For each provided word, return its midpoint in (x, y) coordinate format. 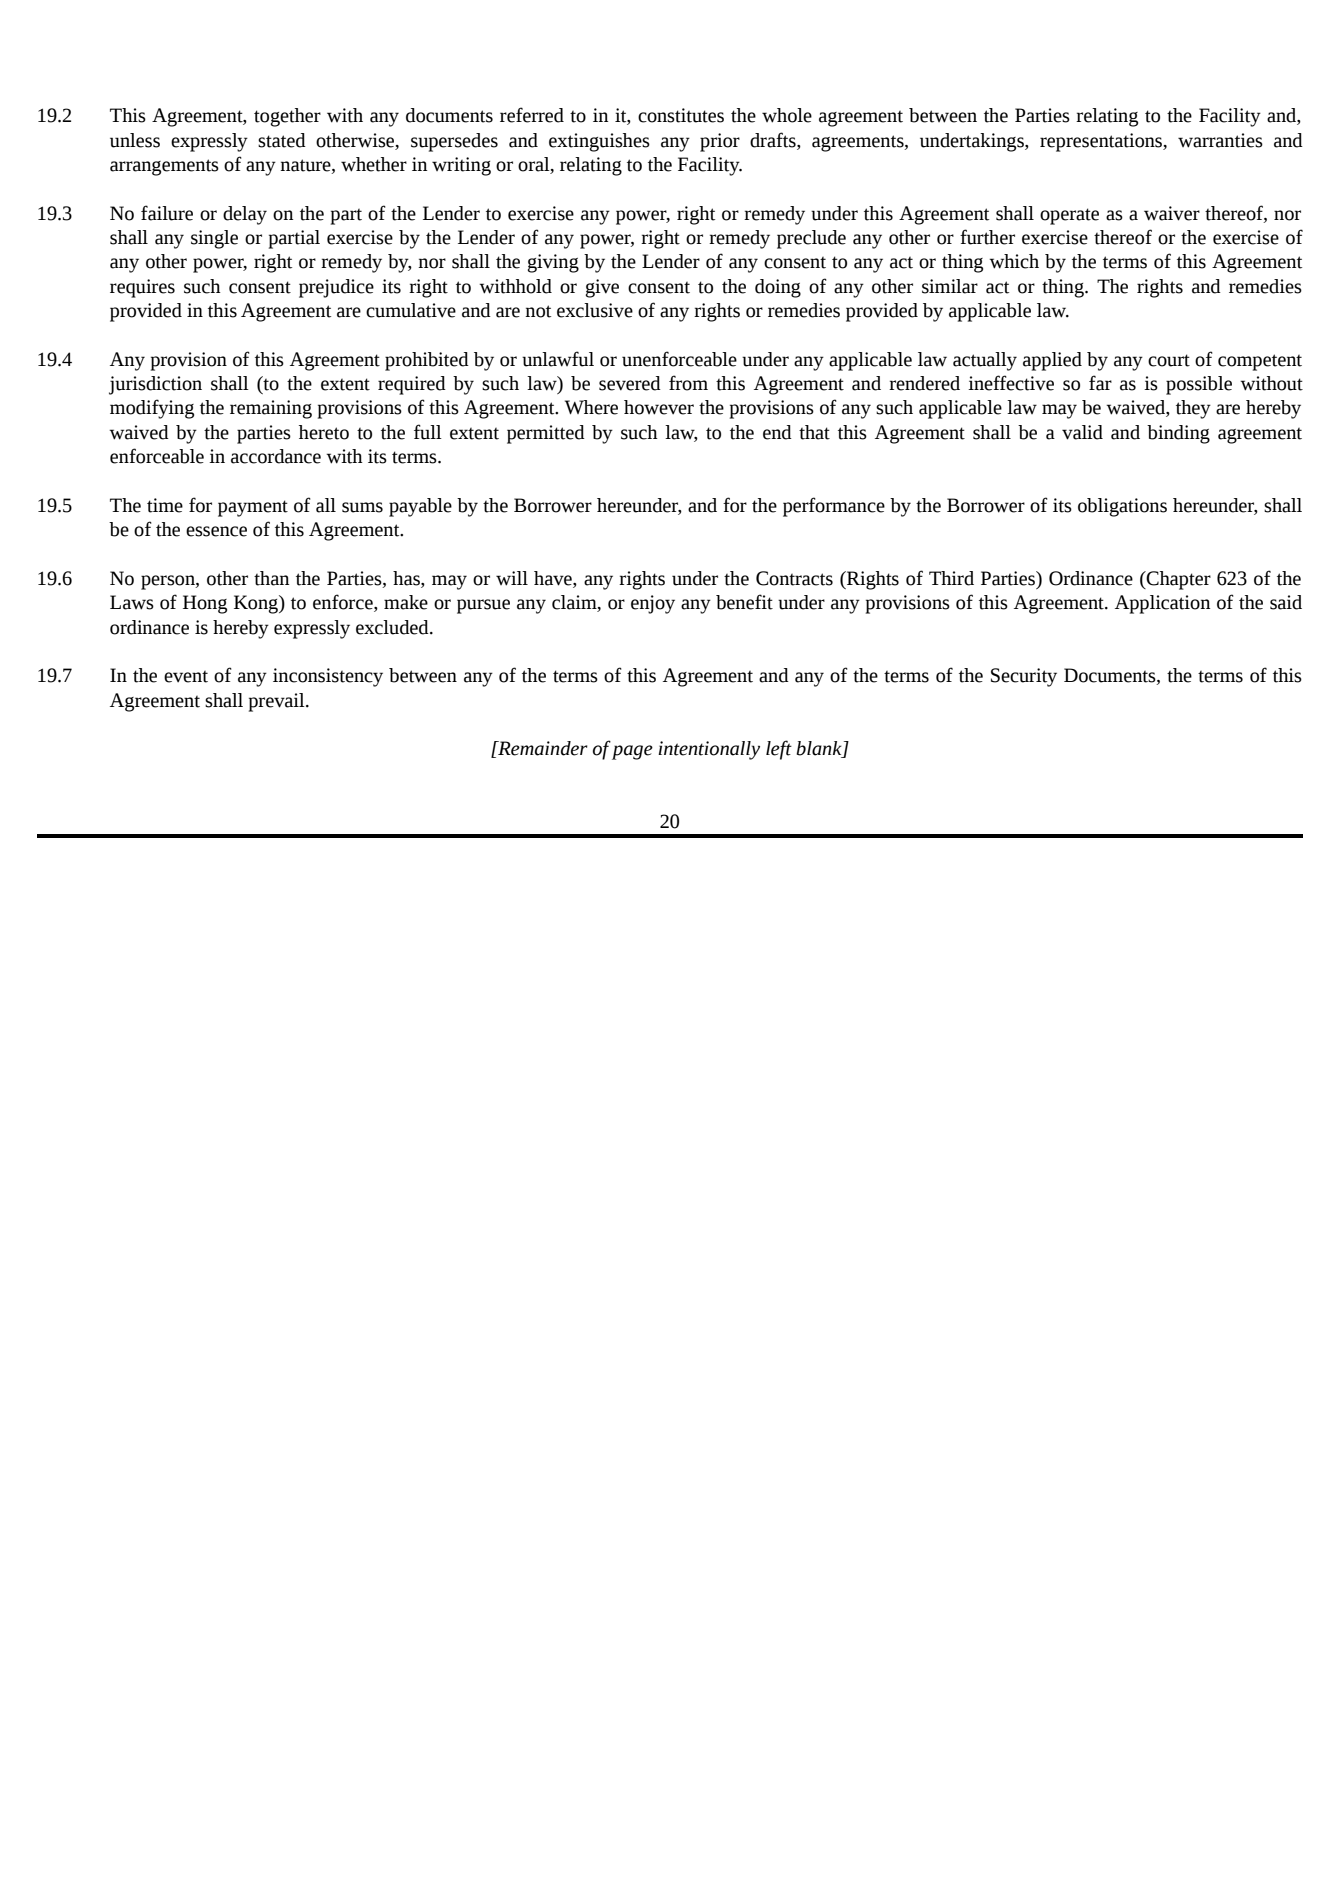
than (271, 578)
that (814, 432)
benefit (744, 602)
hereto (324, 432)
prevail (278, 702)
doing (778, 288)
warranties (1220, 140)
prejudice (336, 288)
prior (720, 142)
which (1014, 261)
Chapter (1178, 580)
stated (282, 140)
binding (1178, 434)
